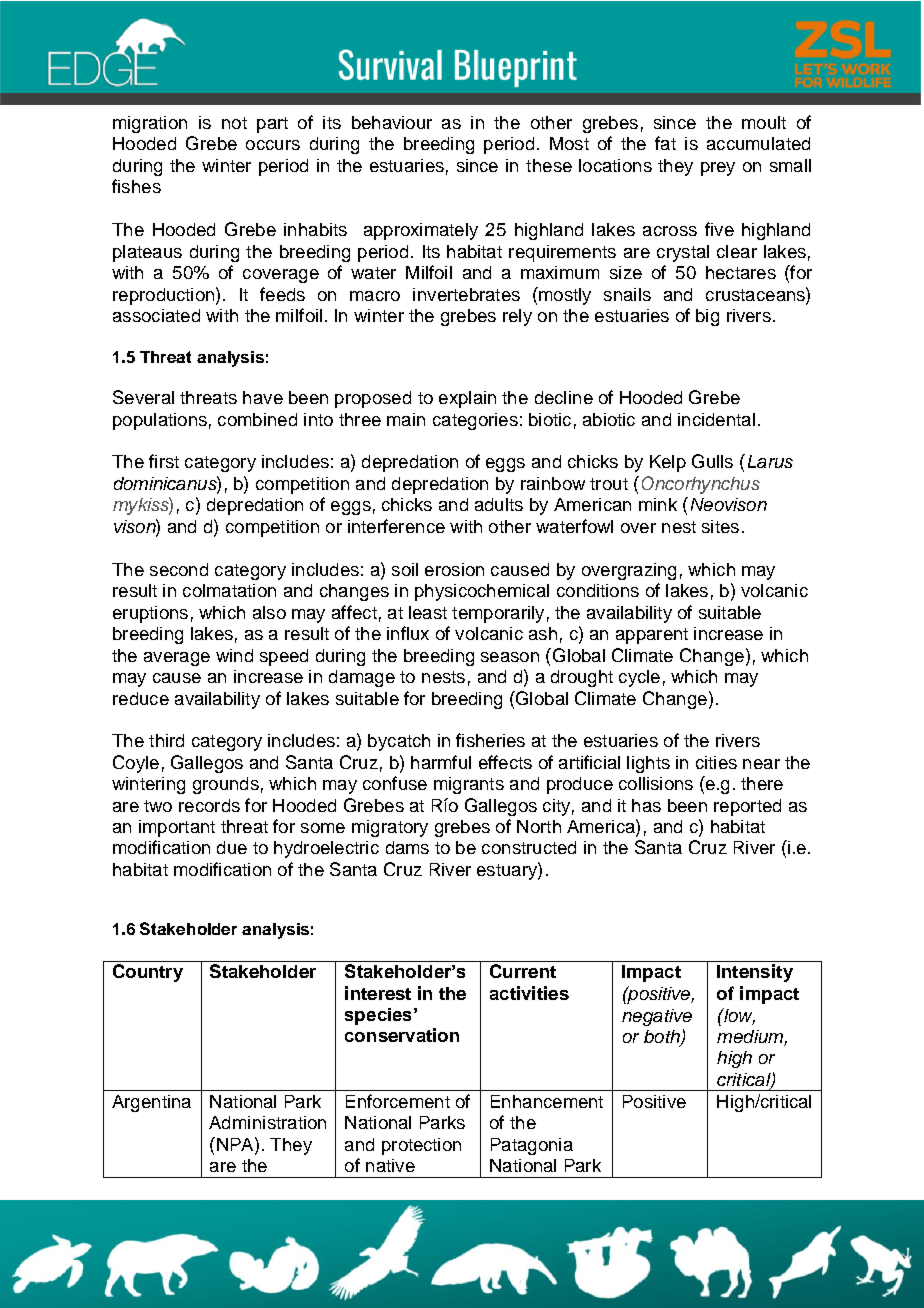 This screenshot has width=924, height=1308. Describe the element at coordinates (510, 657) in the screenshot. I see `season` at that location.
